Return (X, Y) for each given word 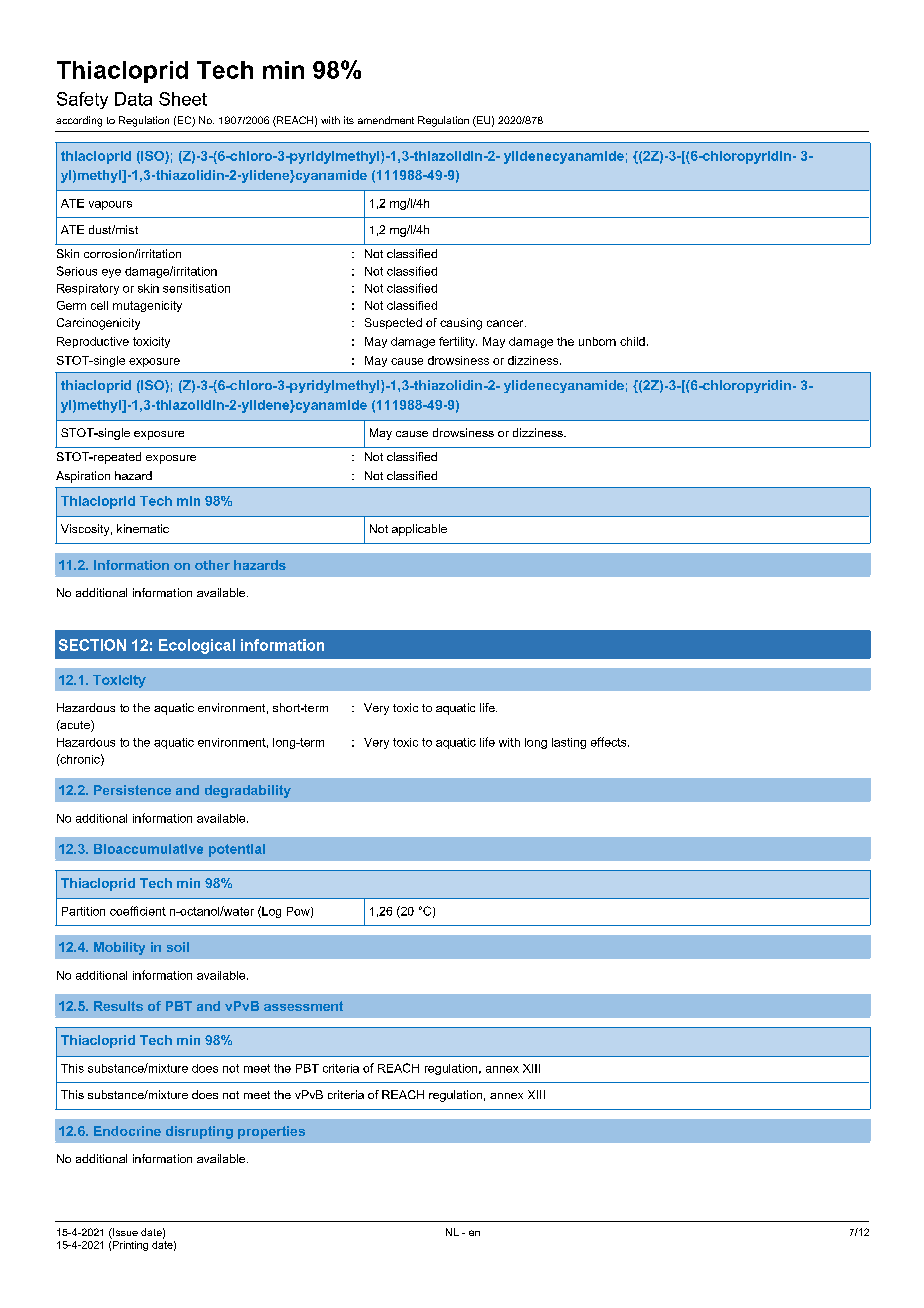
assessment (303, 1006)
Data (133, 99)
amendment (386, 120)
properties (271, 1132)
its (349, 120)
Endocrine (127, 1131)
